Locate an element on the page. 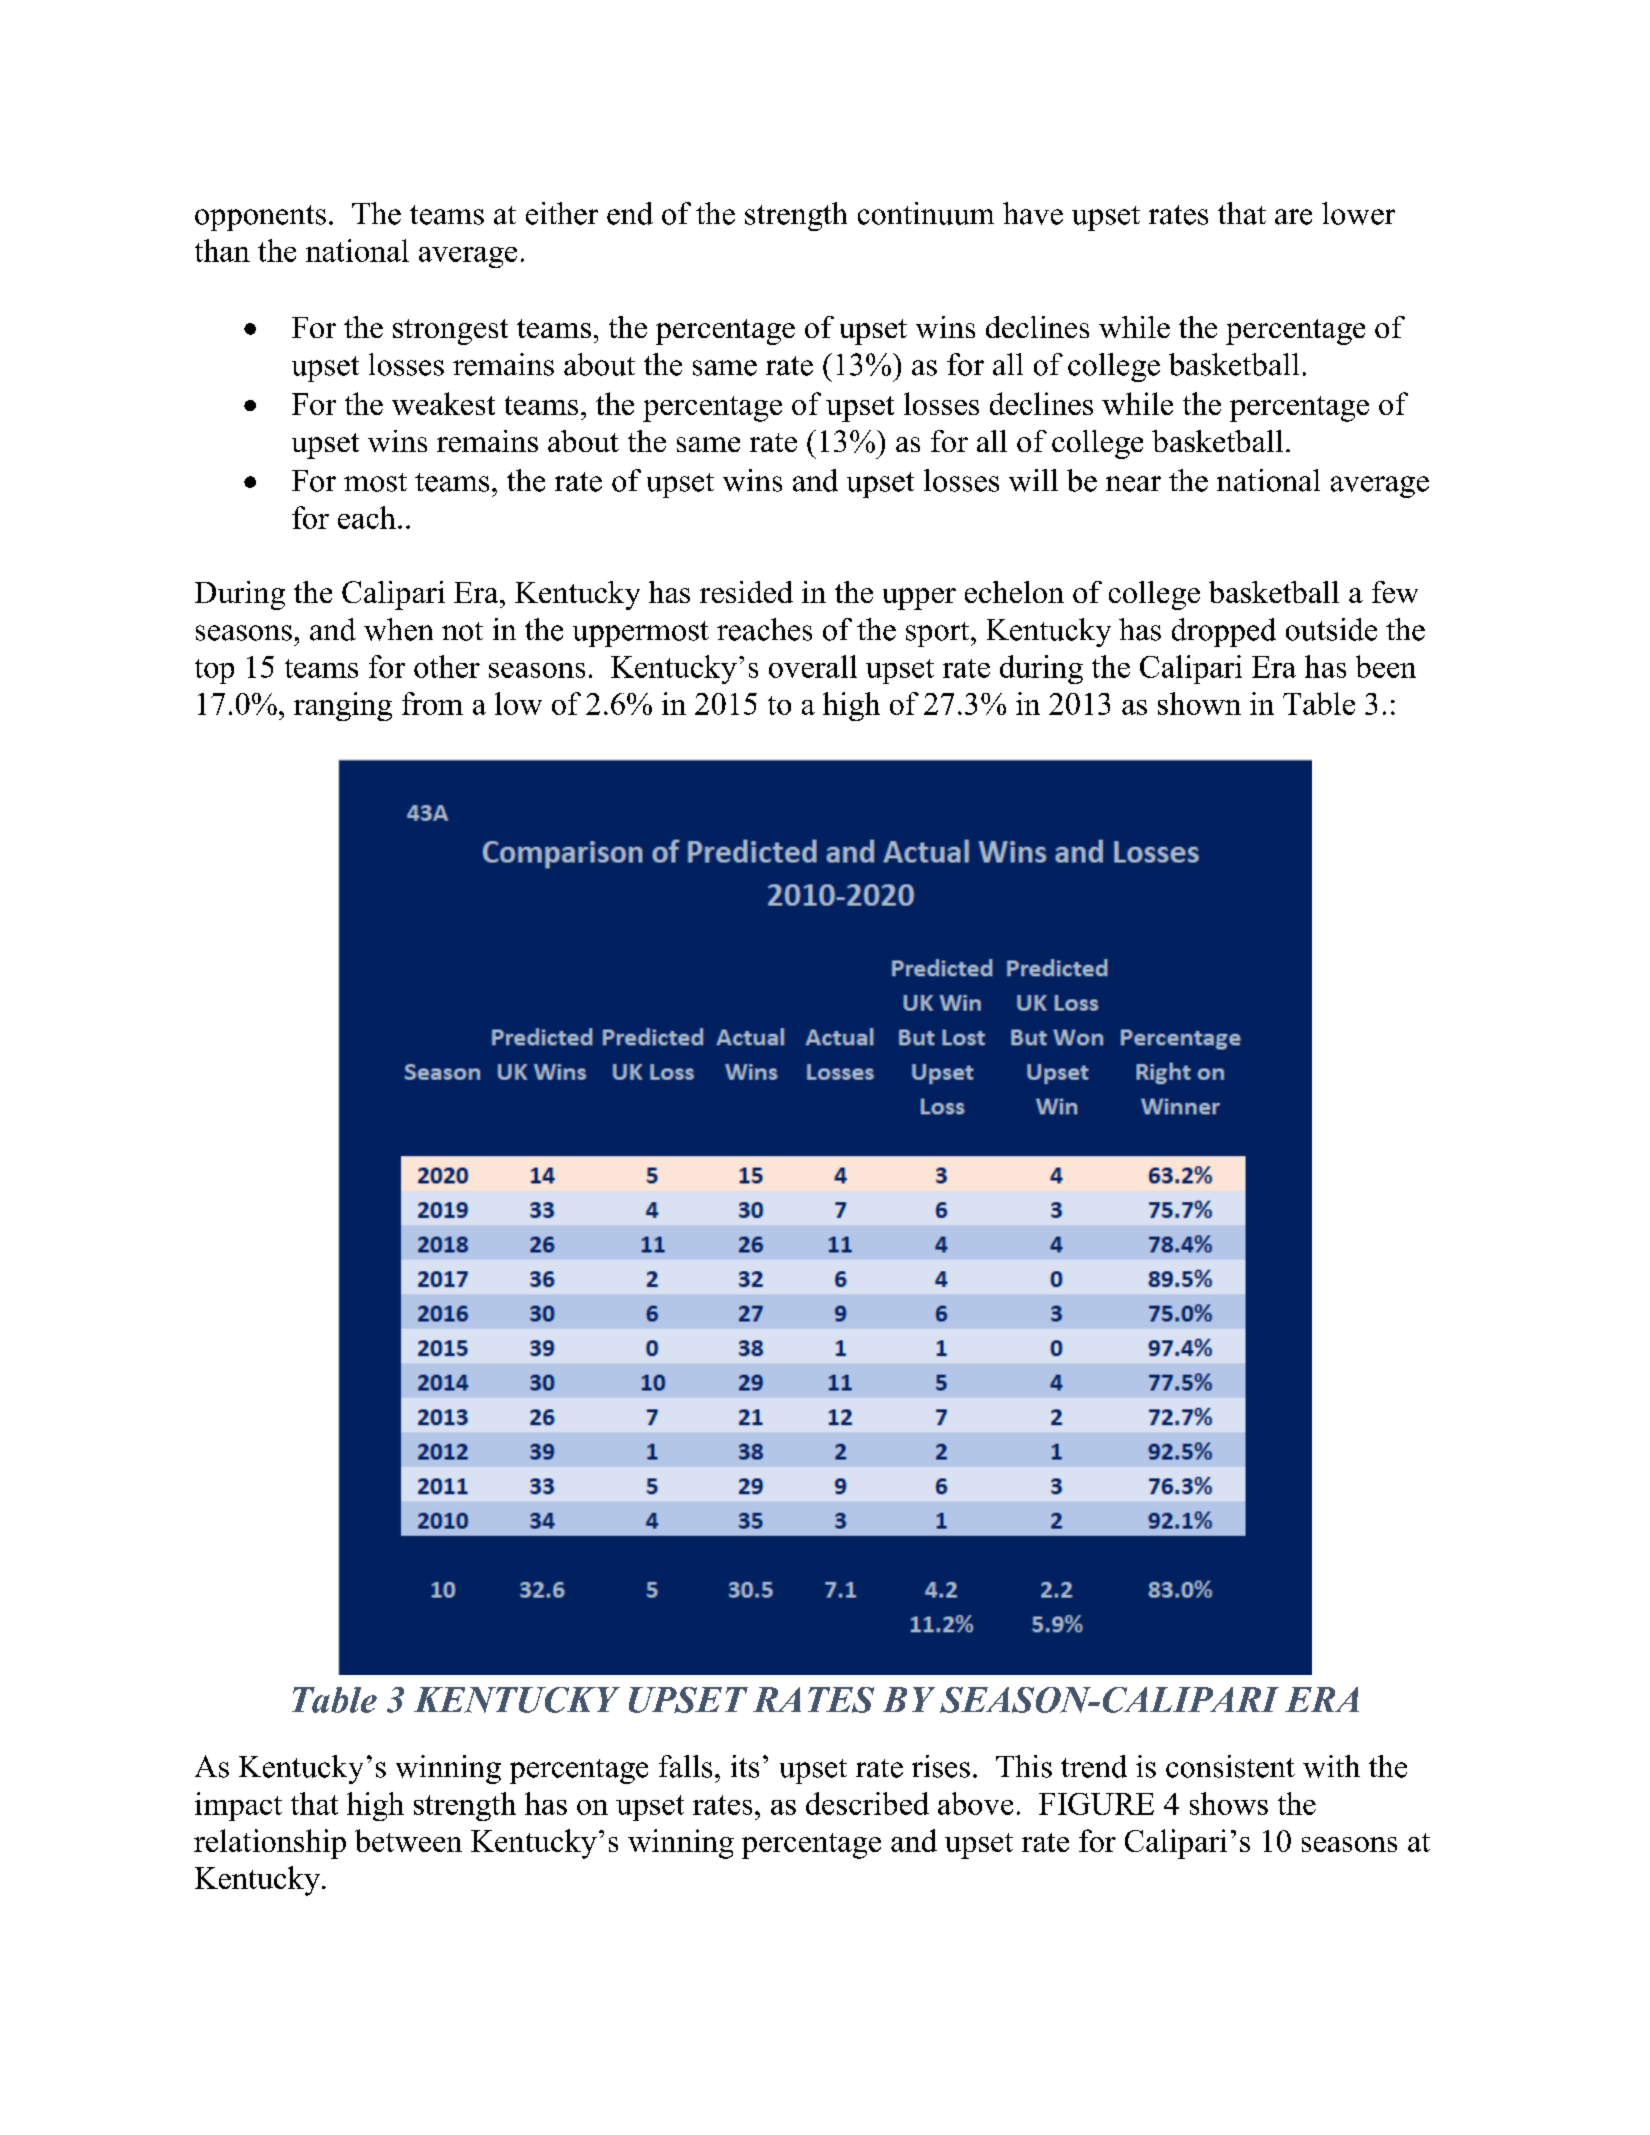 This image has width=1650, height=2135. ranging is located at coordinates (343, 706).
